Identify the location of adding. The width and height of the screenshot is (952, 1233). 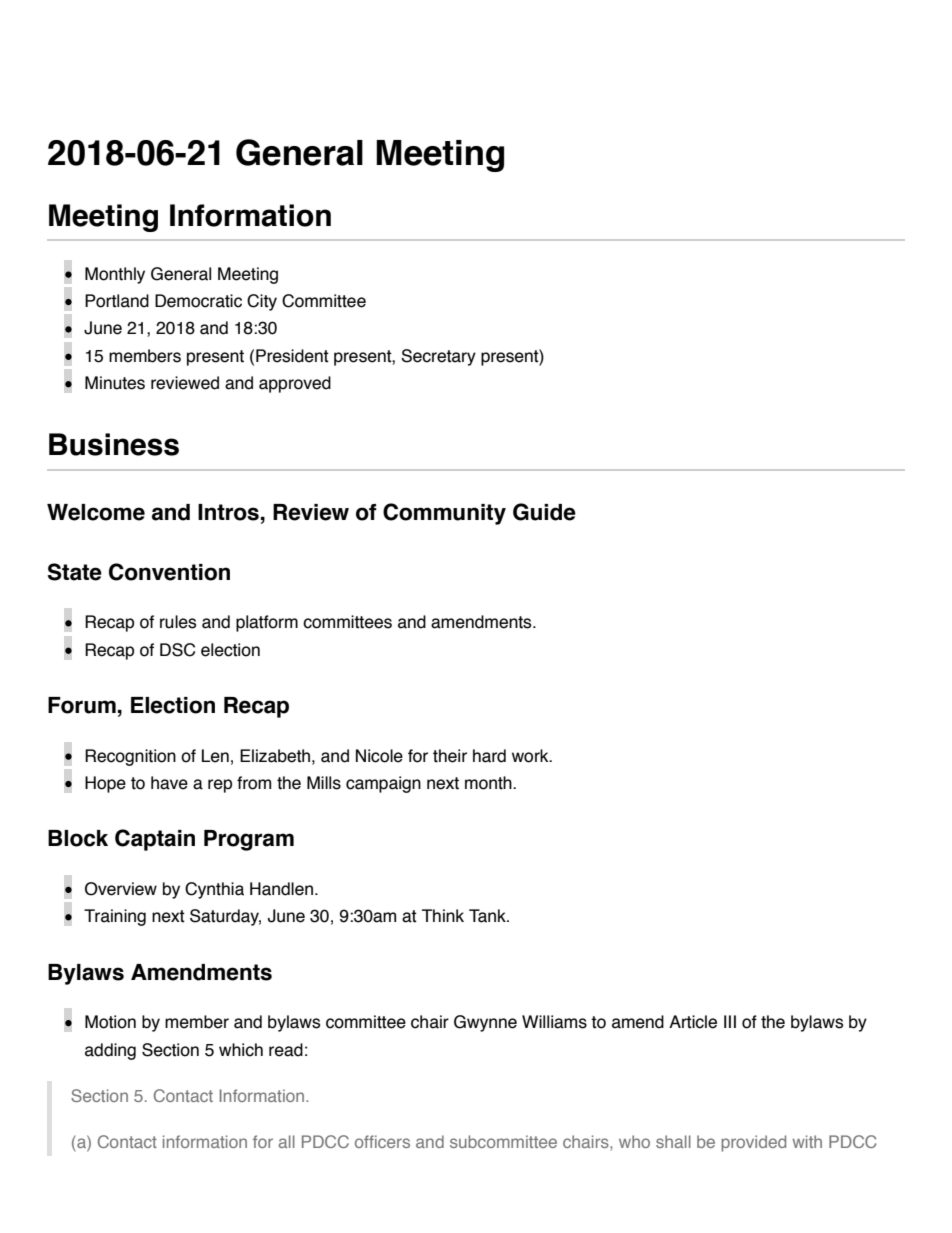
(110, 1051).
